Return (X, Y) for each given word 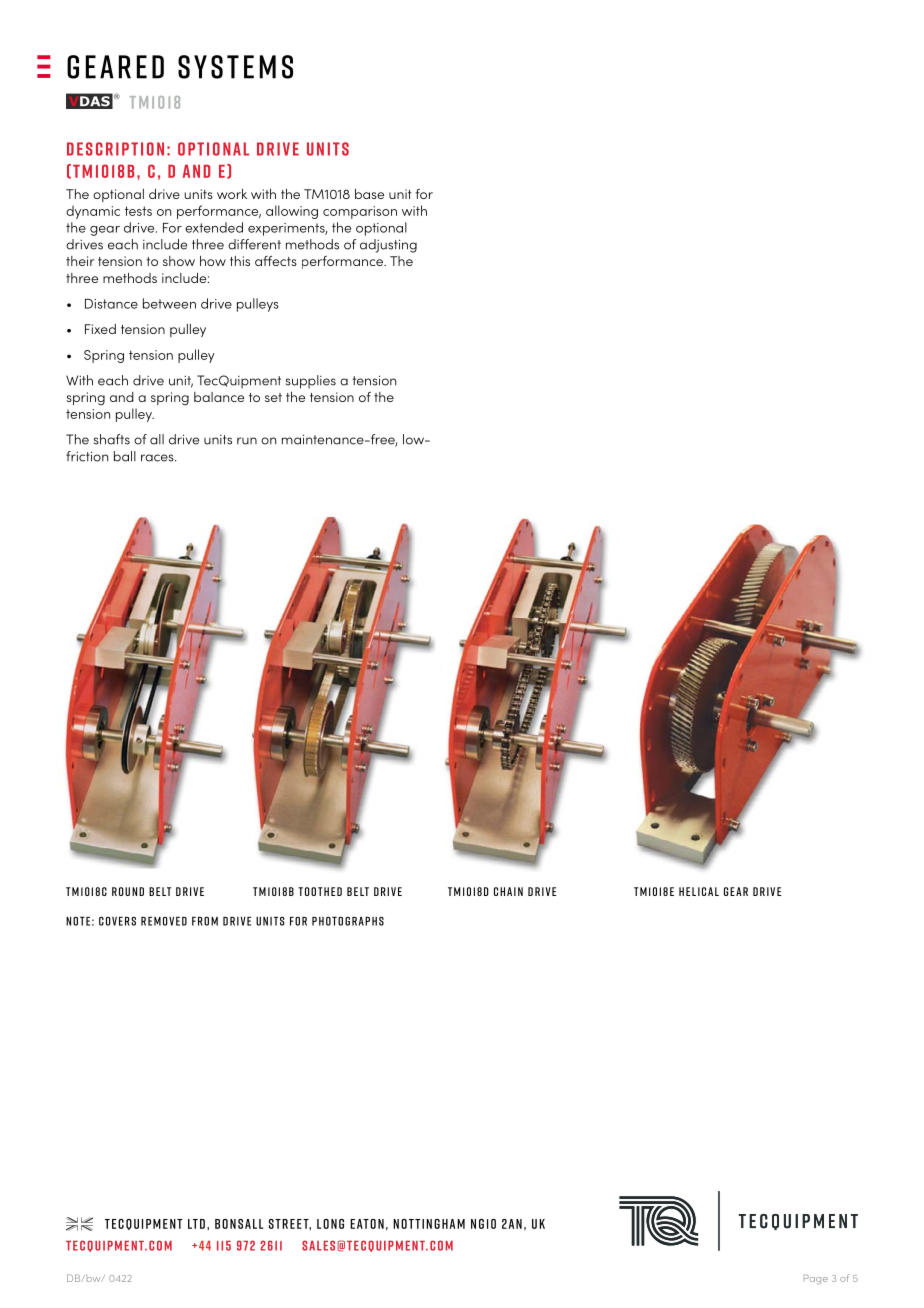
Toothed (320, 891)
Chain (508, 891)
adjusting (388, 246)
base (369, 194)
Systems (235, 67)
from (205, 921)
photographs (348, 921)
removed (164, 921)
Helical (699, 891)
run (247, 441)
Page (816, 1279)
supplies (311, 382)
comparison (360, 212)
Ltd (196, 1224)
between (169, 303)
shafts (112, 439)
